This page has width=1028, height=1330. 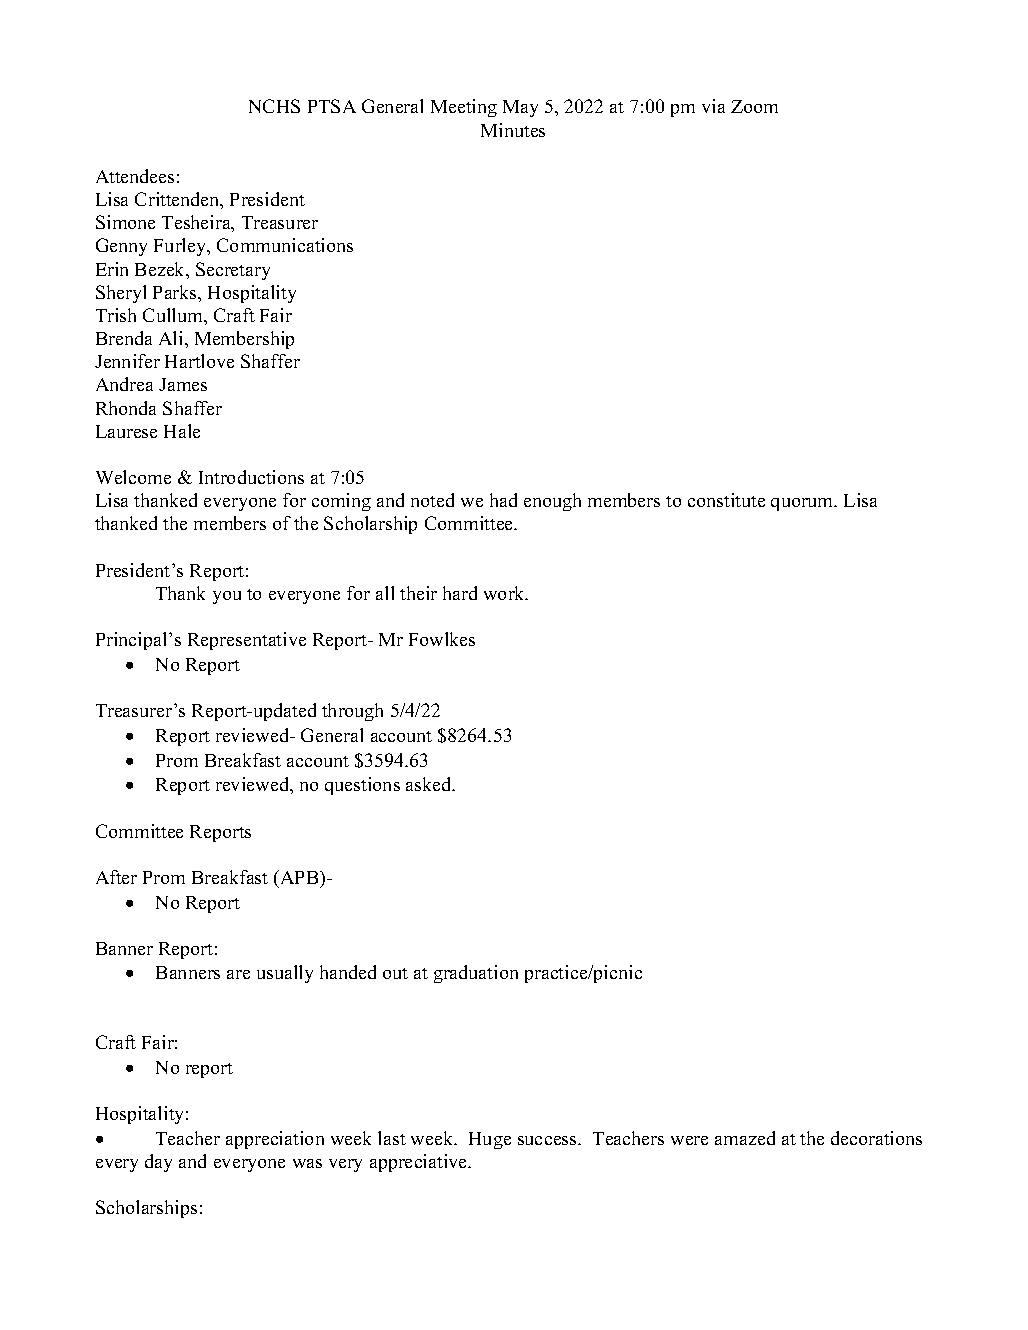 What do you see at coordinates (754, 106) in the page?
I see `Zoom` at bounding box center [754, 106].
